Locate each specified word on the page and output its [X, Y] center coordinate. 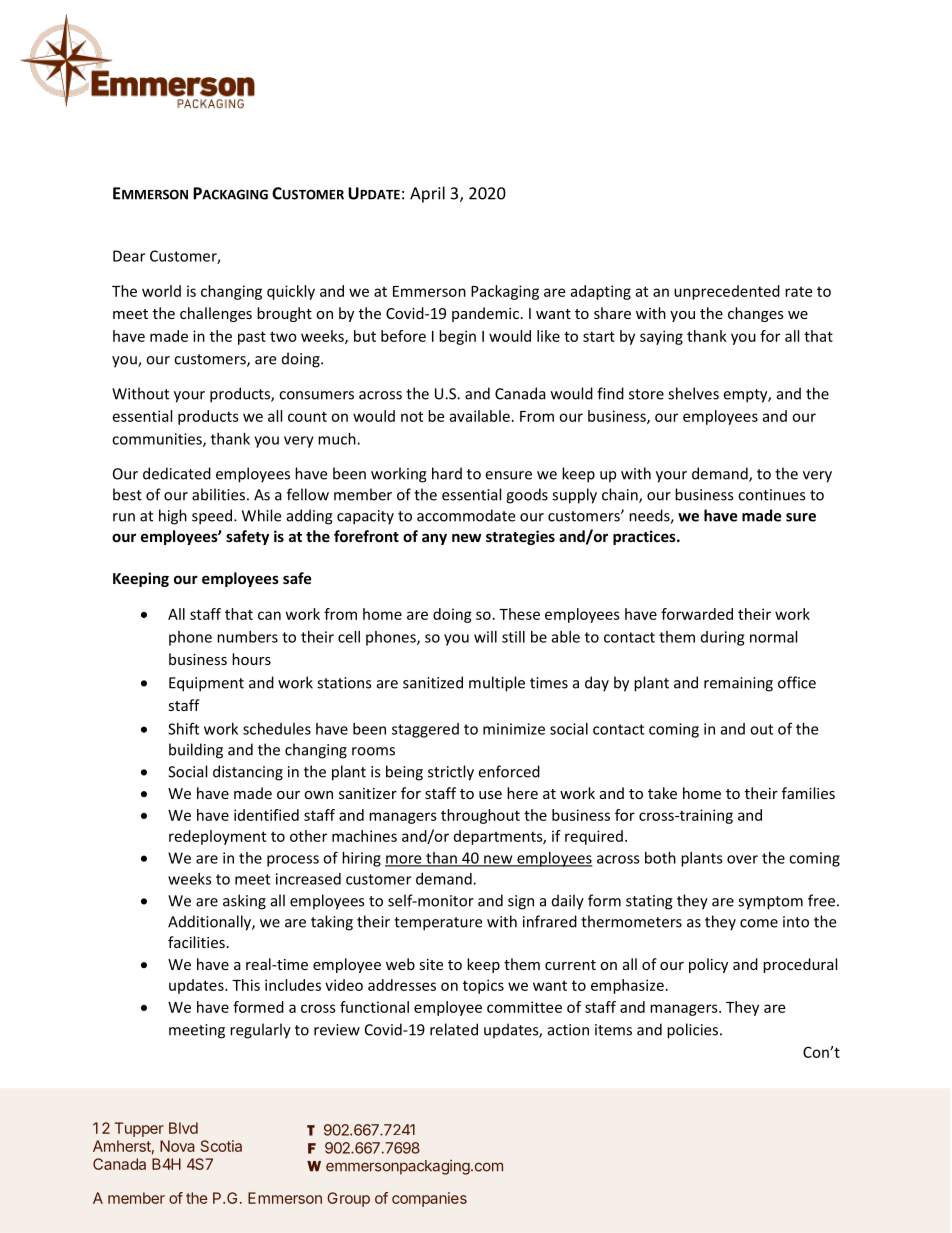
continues [771, 495]
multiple [497, 684]
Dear [129, 256]
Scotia [221, 1146]
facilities [196, 942]
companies [429, 1199]
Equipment [206, 684]
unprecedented [727, 292]
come [759, 923]
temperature [438, 924]
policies [694, 1031]
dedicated [177, 473]
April [427, 194]
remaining [738, 684]
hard [447, 473]
